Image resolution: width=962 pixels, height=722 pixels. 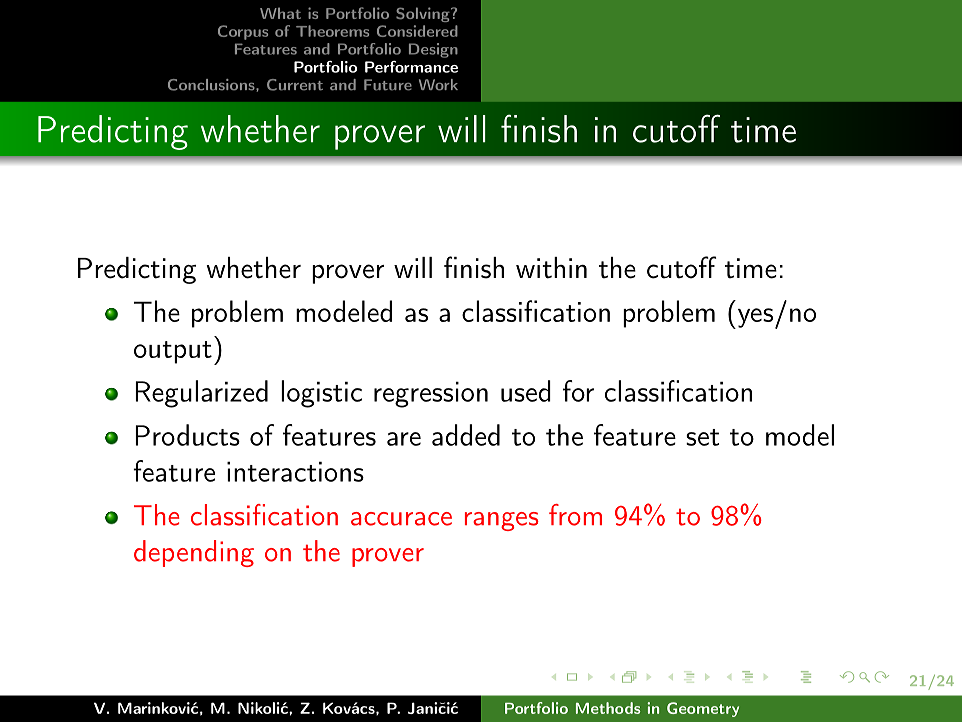 What do you see at coordinates (551, 268) in the document?
I see `within` at bounding box center [551, 268].
